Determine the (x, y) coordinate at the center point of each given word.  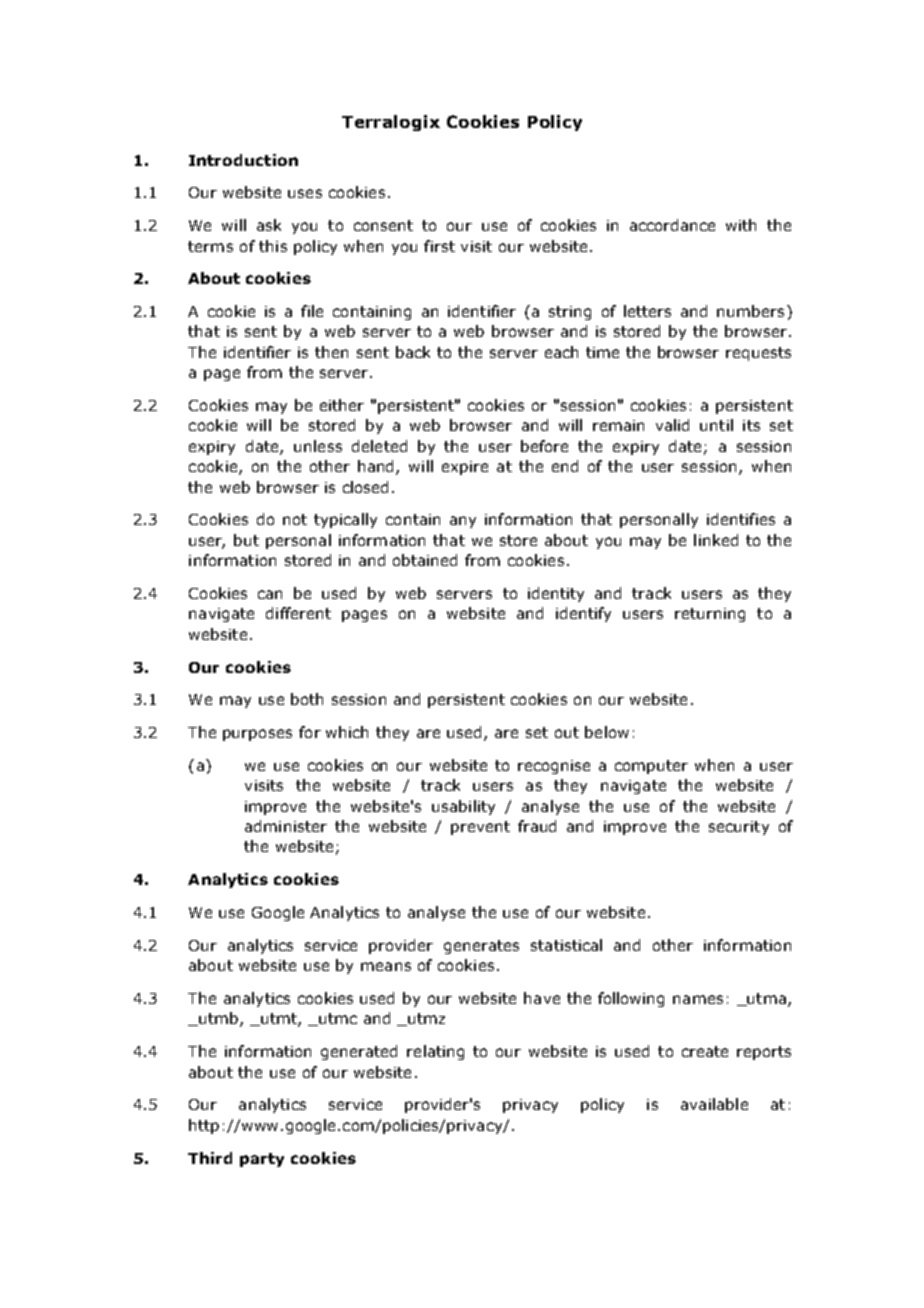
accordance (672, 225)
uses (305, 193)
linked (716, 540)
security (739, 828)
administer (286, 826)
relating (435, 1052)
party (262, 1160)
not (295, 519)
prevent (480, 828)
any (463, 522)
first (439, 246)
